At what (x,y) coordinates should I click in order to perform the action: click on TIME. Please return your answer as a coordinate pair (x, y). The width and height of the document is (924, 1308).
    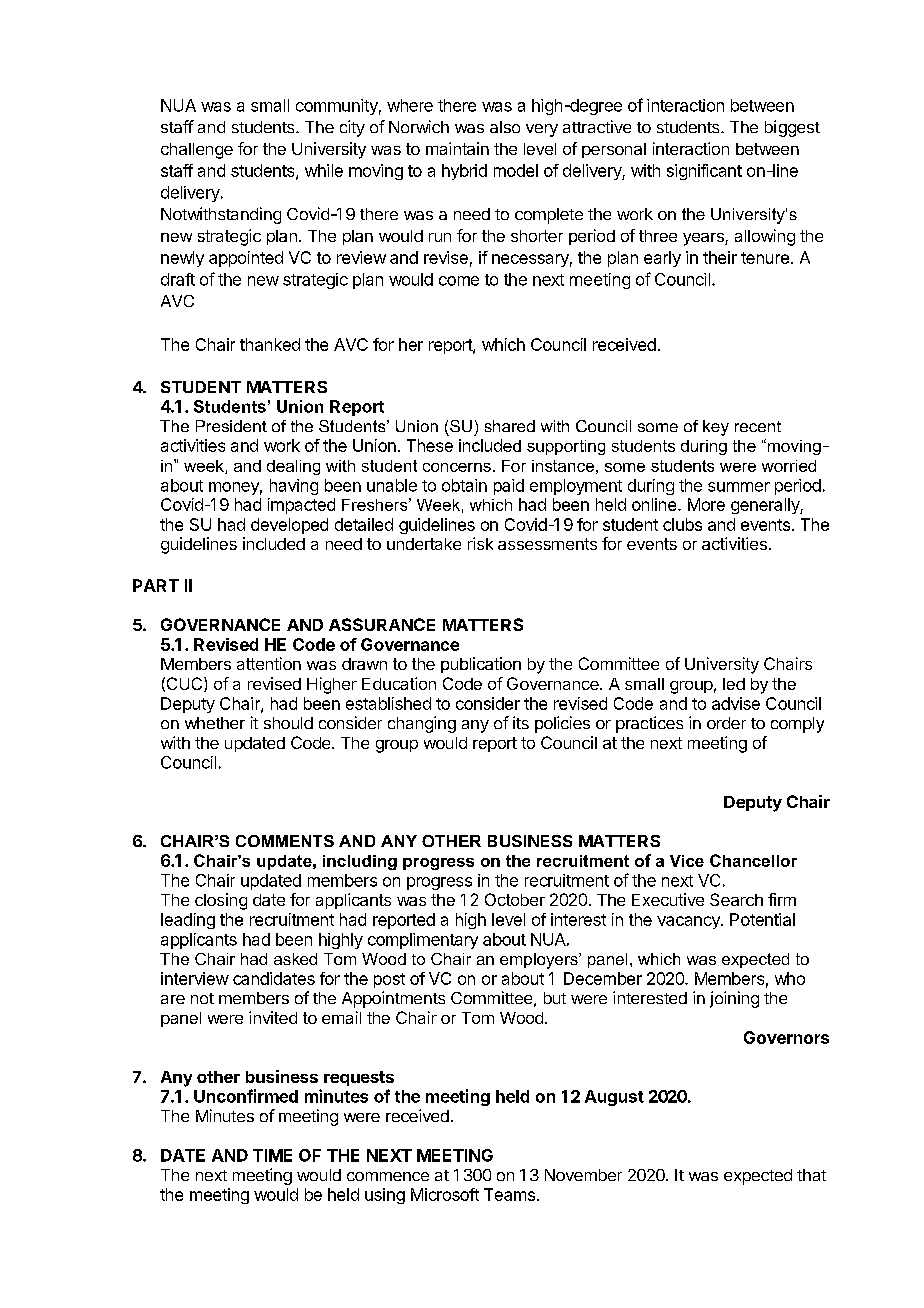
    Looking at the image, I should click on (272, 1155).
